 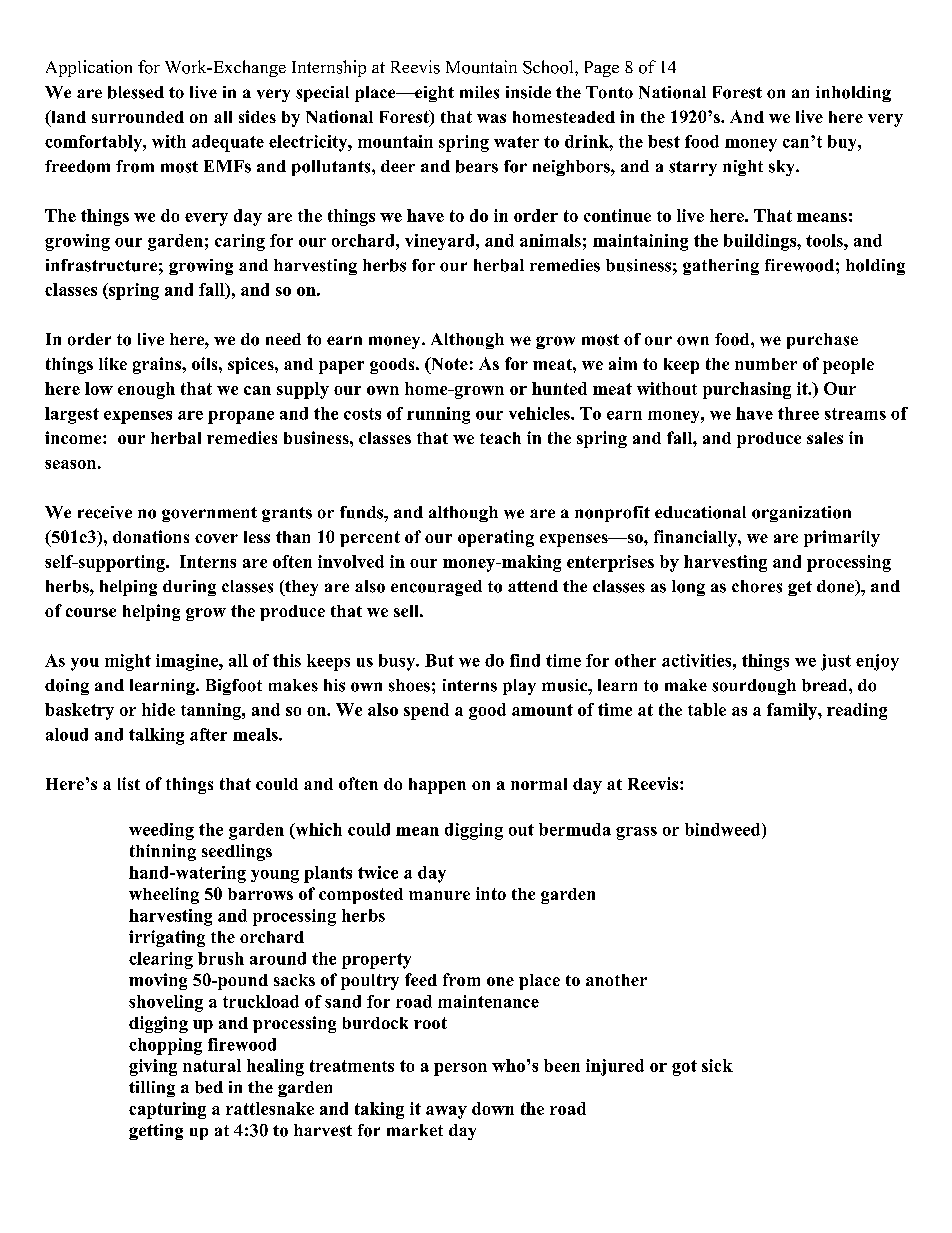 I want to click on grass, so click(x=636, y=833).
